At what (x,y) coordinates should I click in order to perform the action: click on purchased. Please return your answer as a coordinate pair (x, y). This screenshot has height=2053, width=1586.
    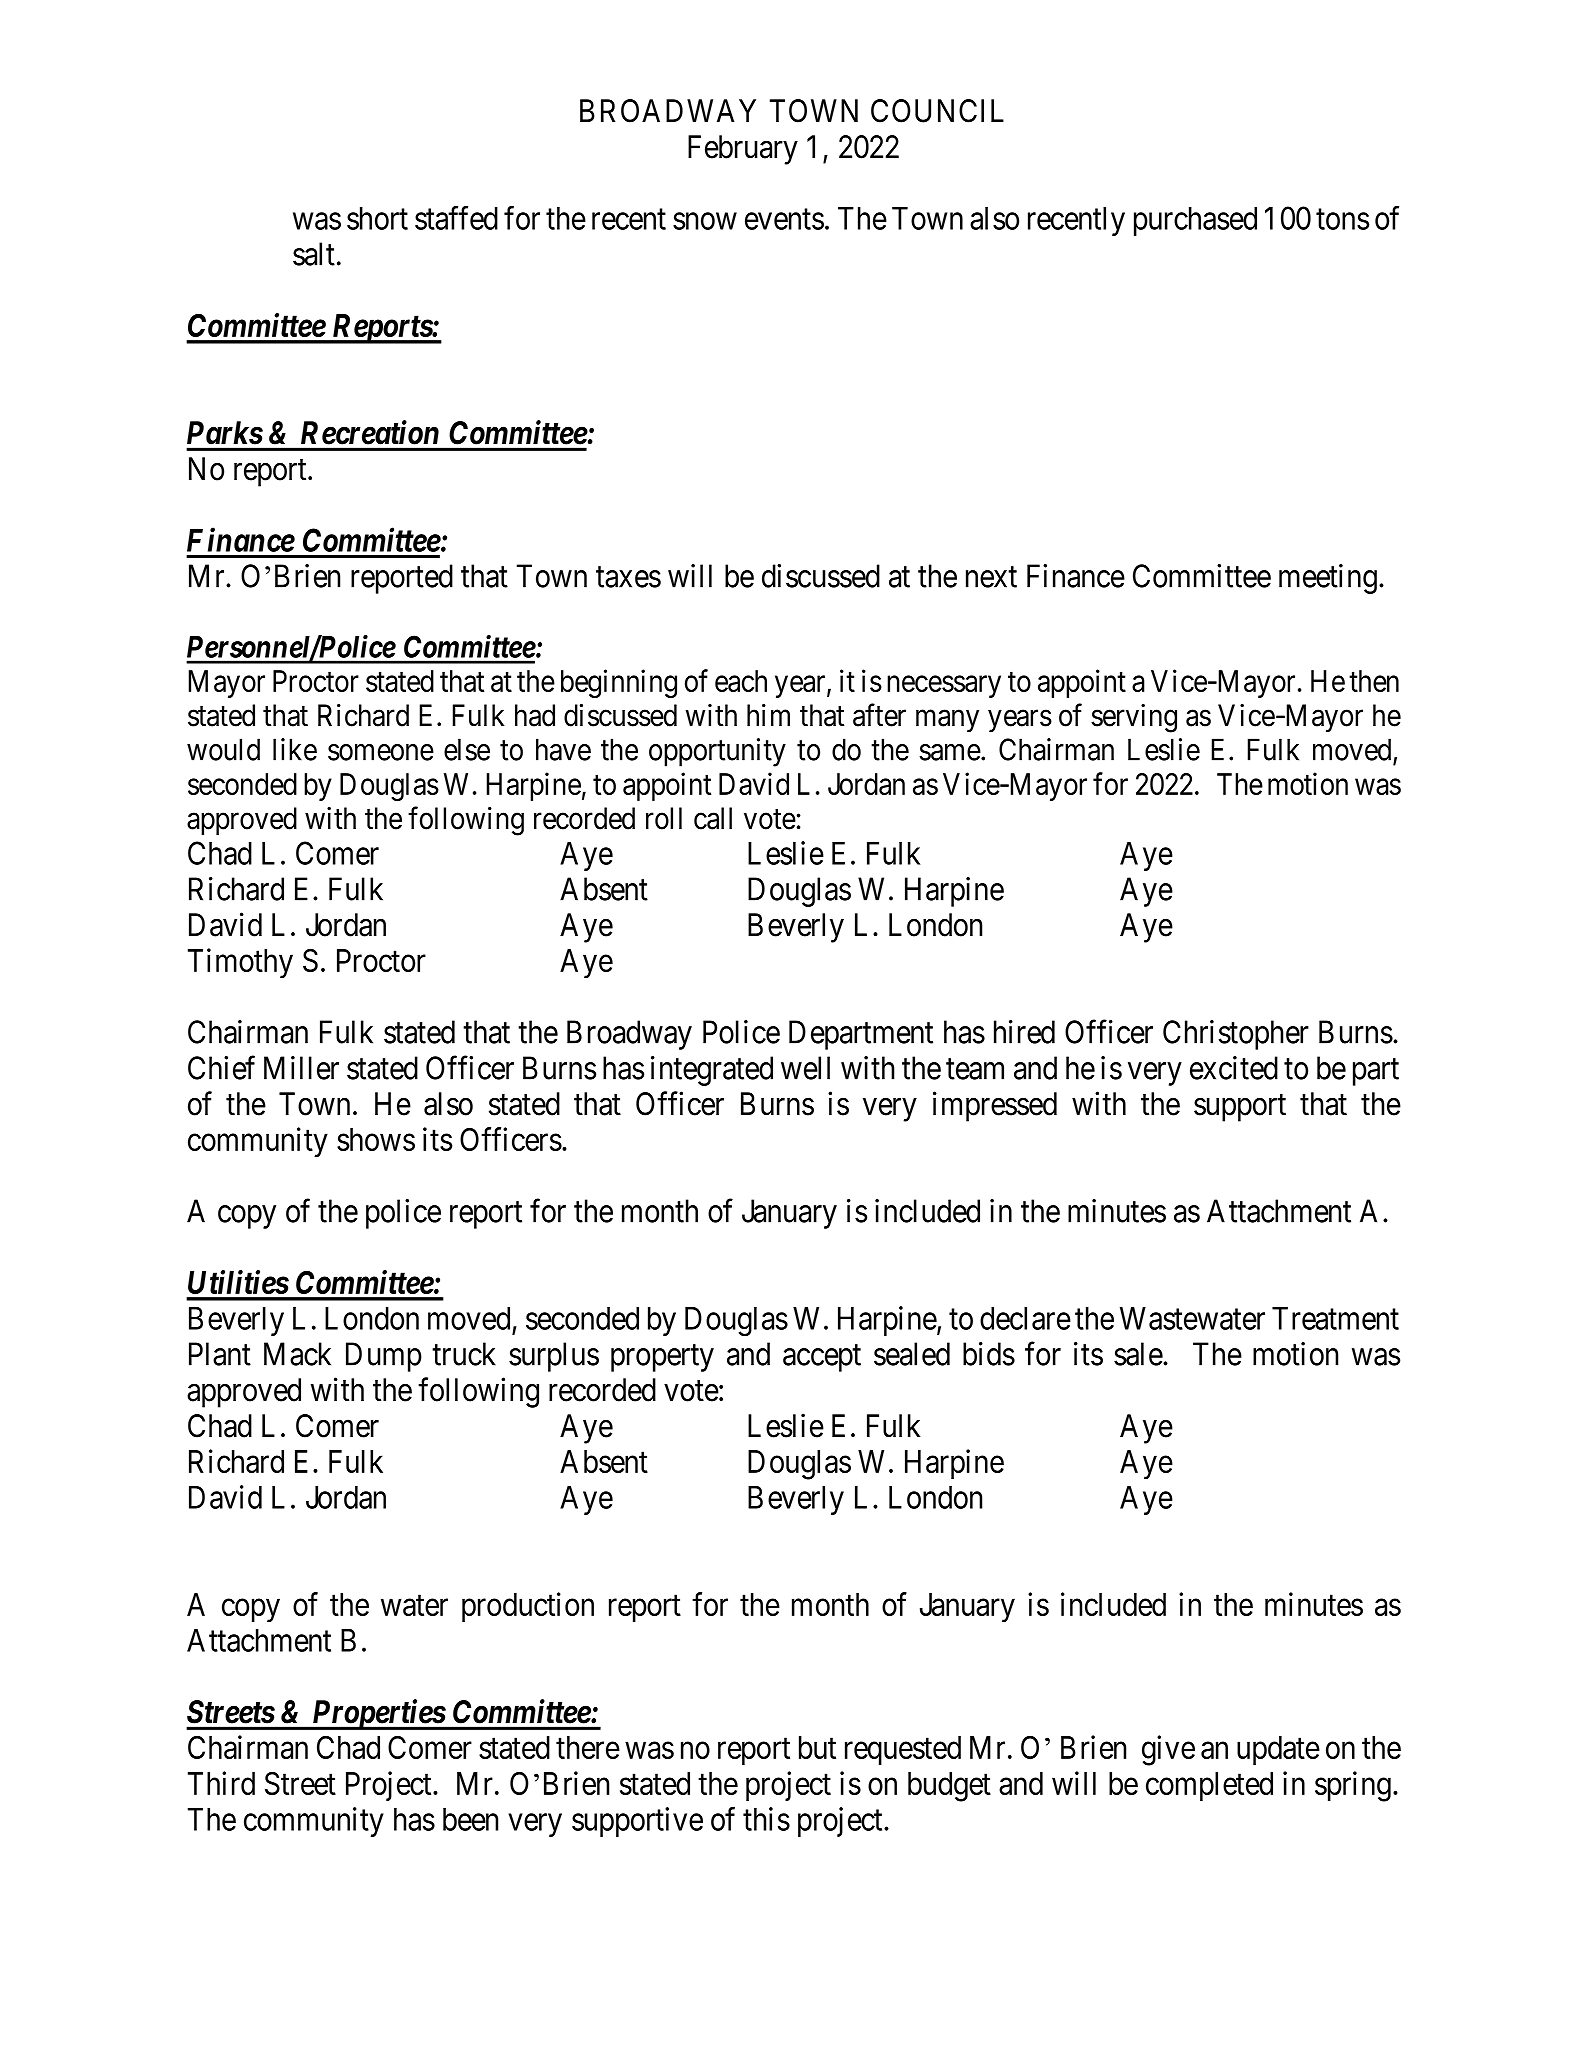
    Looking at the image, I should click on (1195, 221).
